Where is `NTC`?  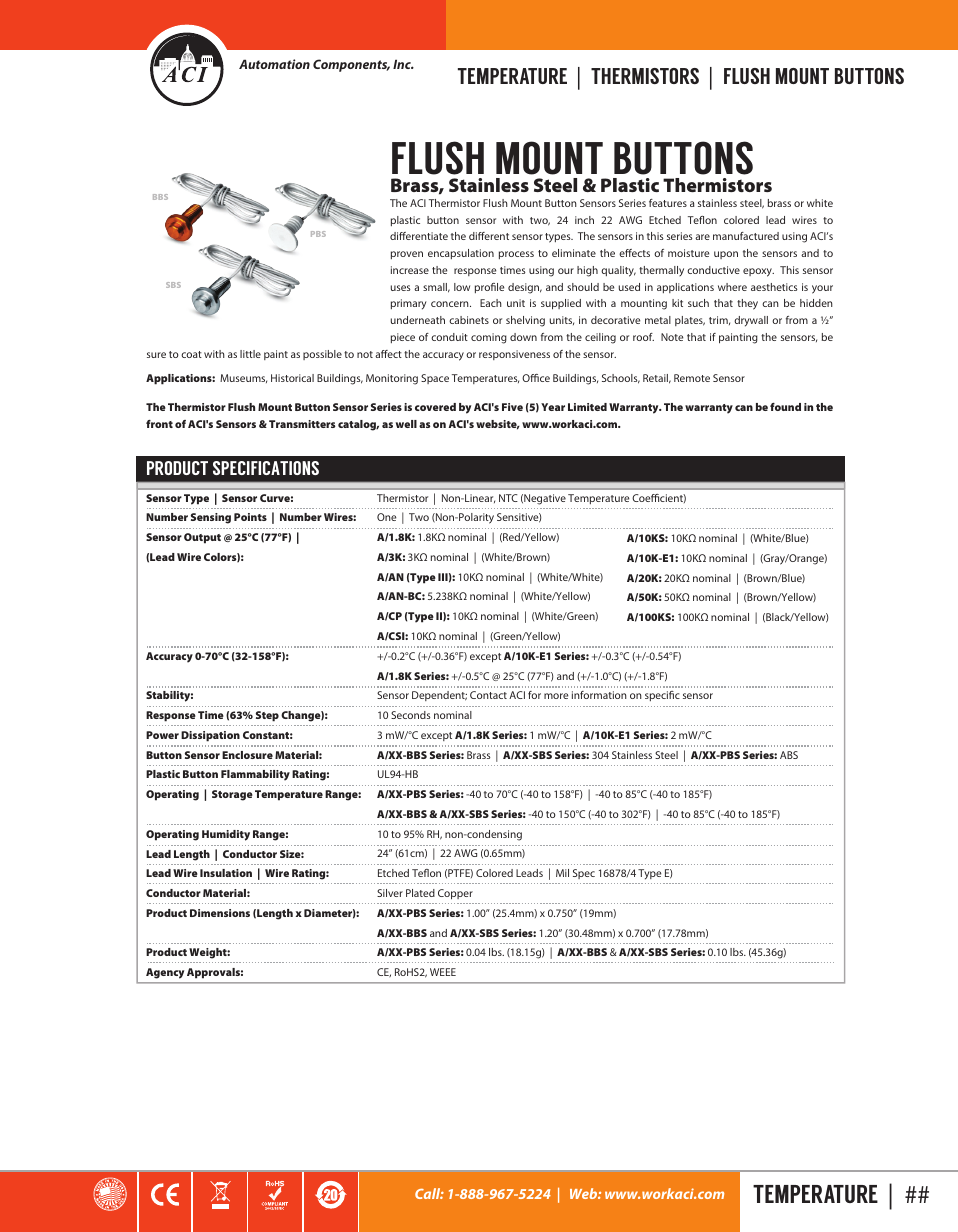
NTC is located at coordinates (508, 498).
